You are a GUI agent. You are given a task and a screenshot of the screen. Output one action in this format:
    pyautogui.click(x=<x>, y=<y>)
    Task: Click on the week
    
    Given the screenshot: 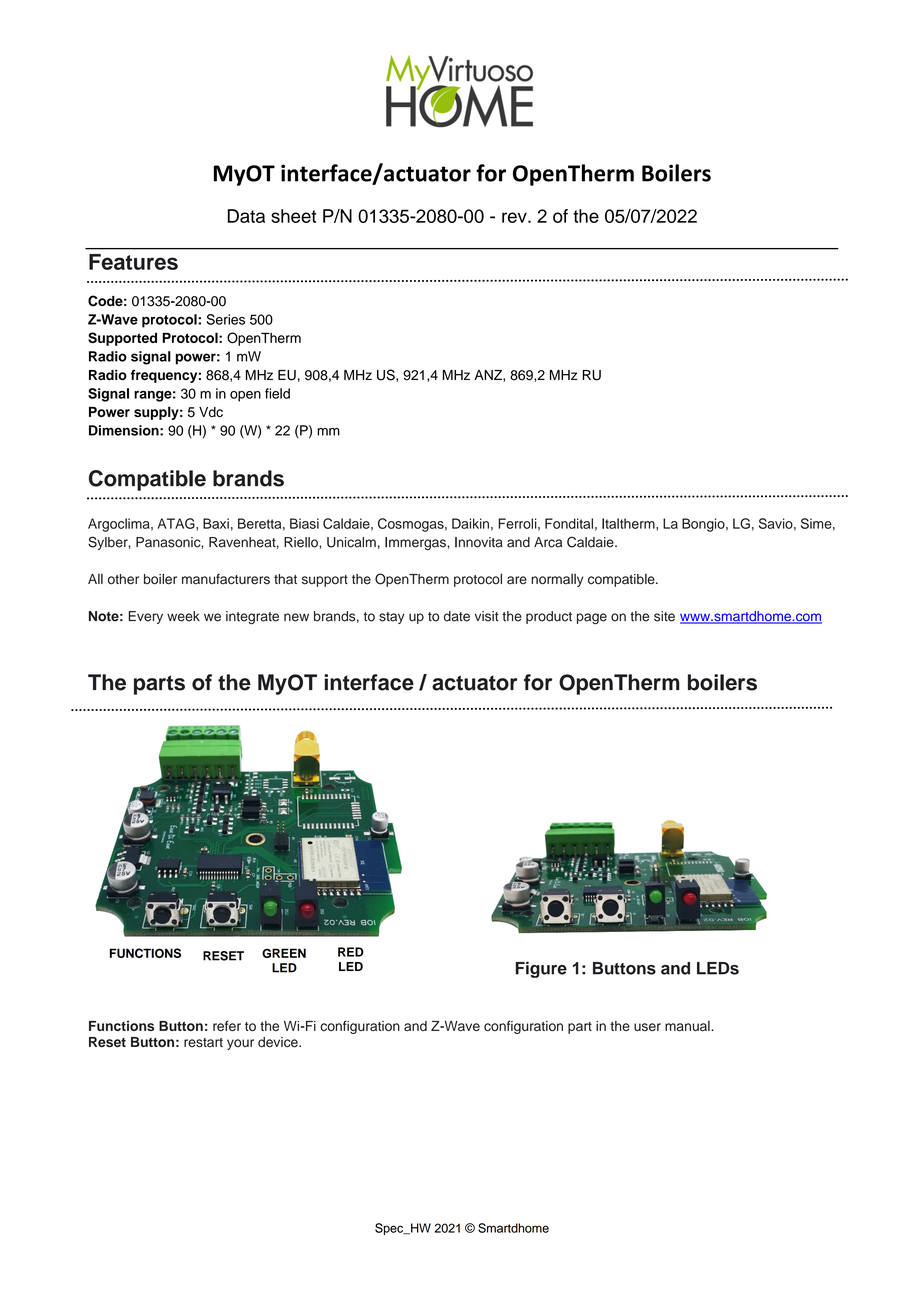 What is the action you would take?
    pyautogui.click(x=183, y=616)
